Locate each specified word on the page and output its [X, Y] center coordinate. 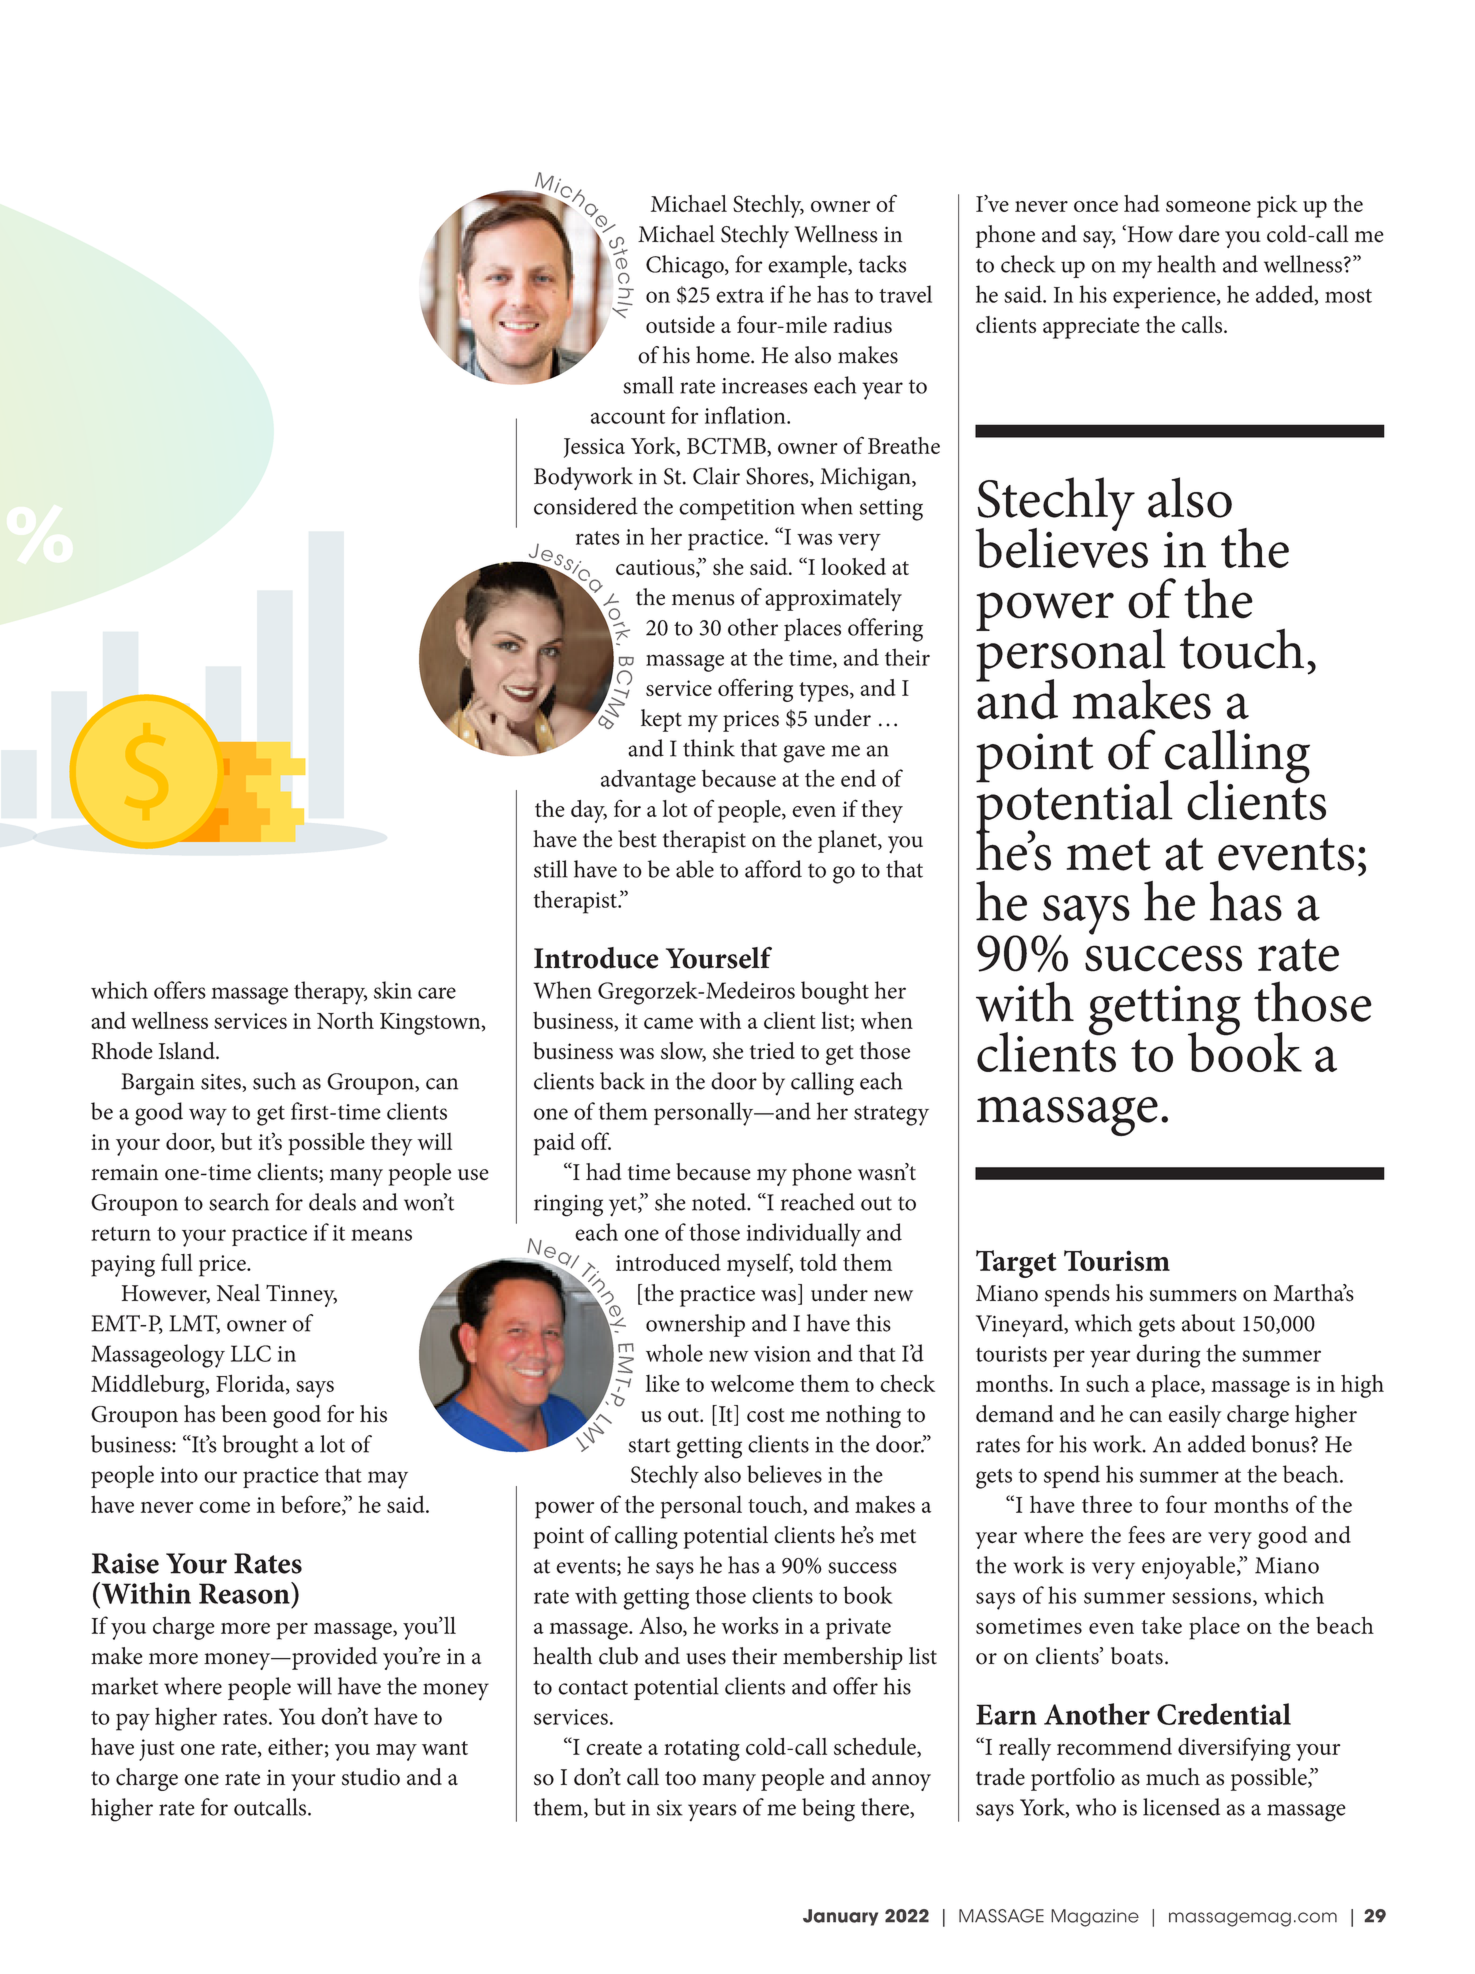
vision [782, 1354]
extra [740, 296]
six [670, 1808]
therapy [330, 993]
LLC [251, 1353]
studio [371, 1777]
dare [1199, 234]
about [1208, 1323]
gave [804, 754]
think [709, 748]
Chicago [686, 267]
